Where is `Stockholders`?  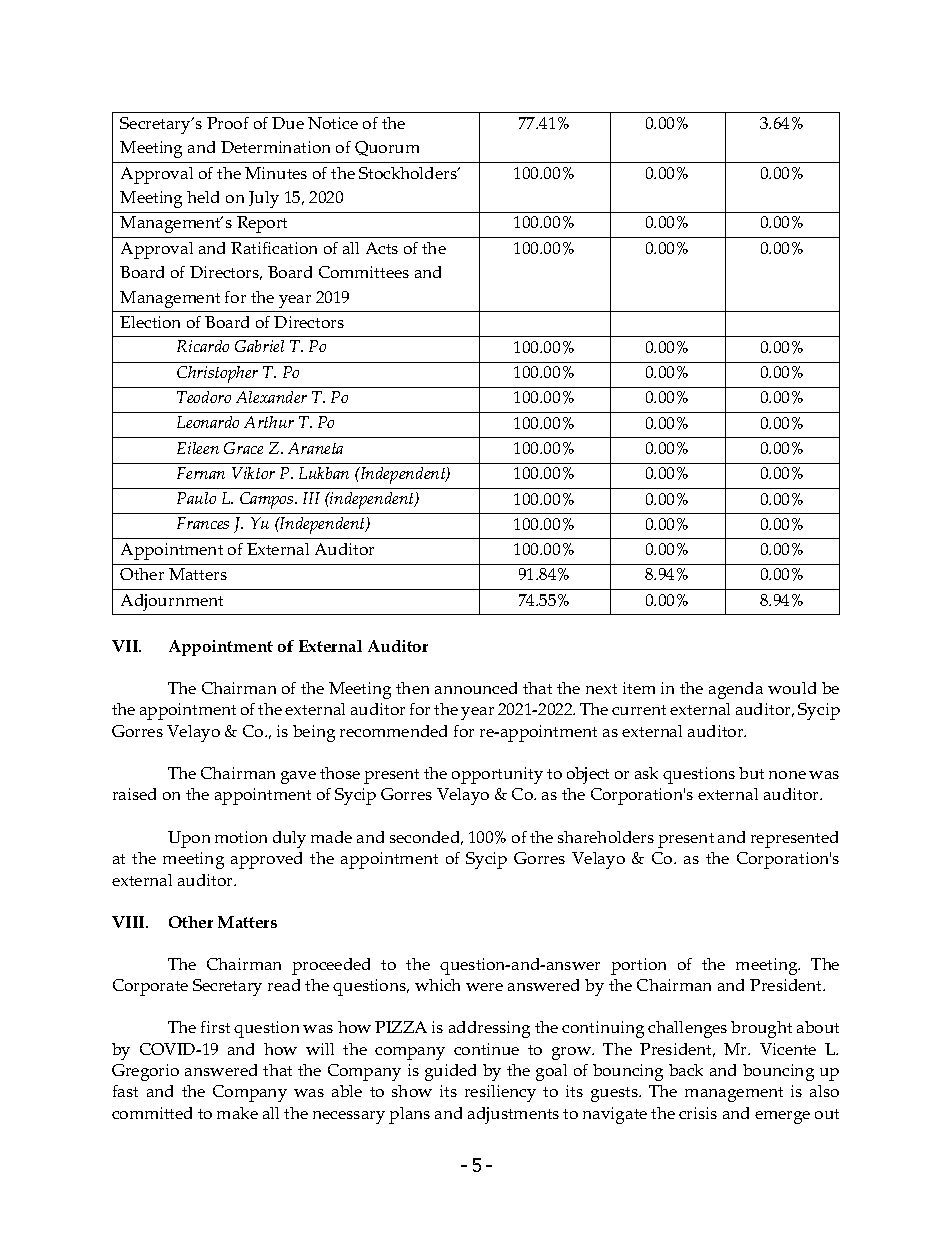
Stockholders is located at coordinates (409, 173).
